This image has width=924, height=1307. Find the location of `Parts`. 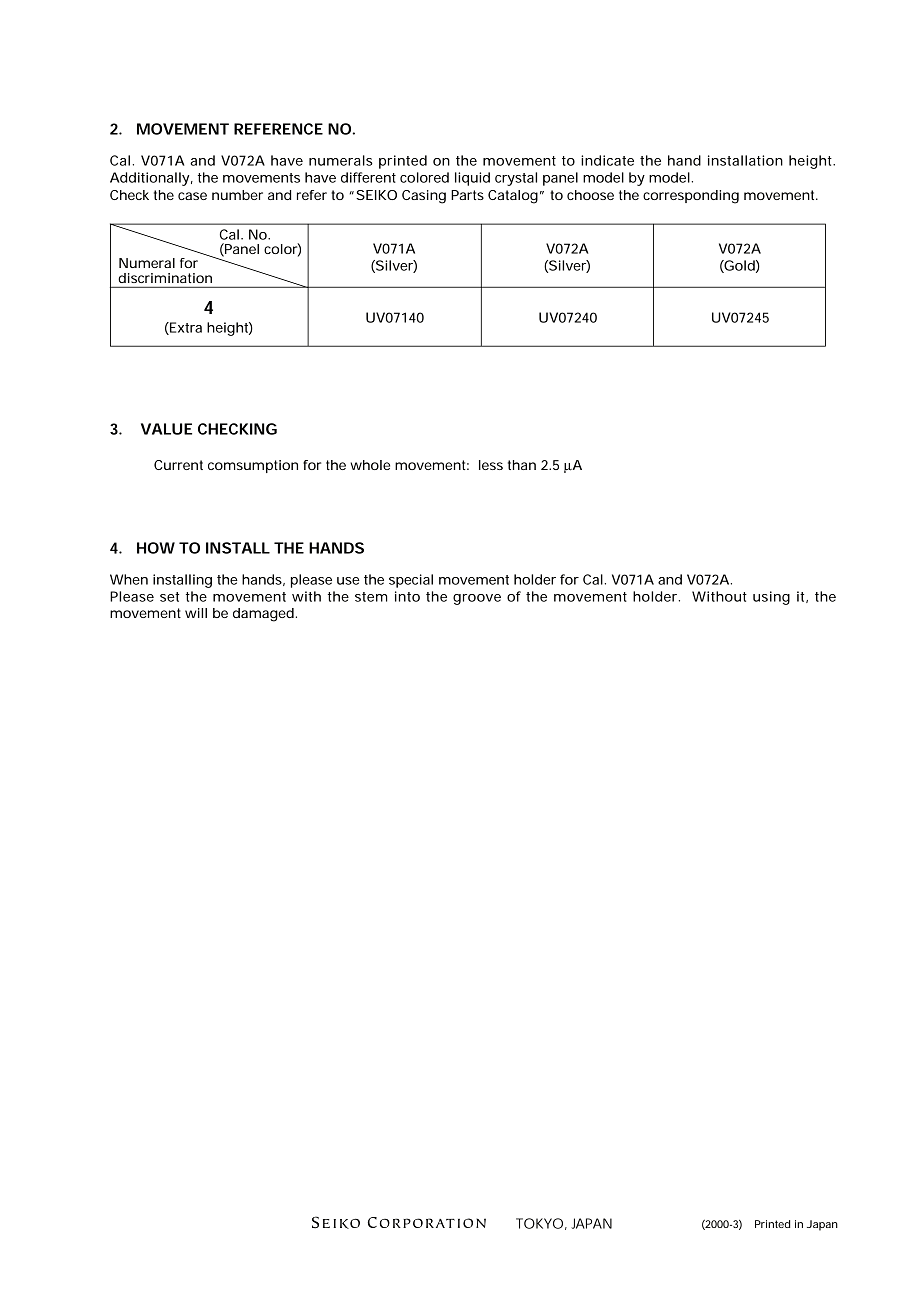

Parts is located at coordinates (467, 195).
